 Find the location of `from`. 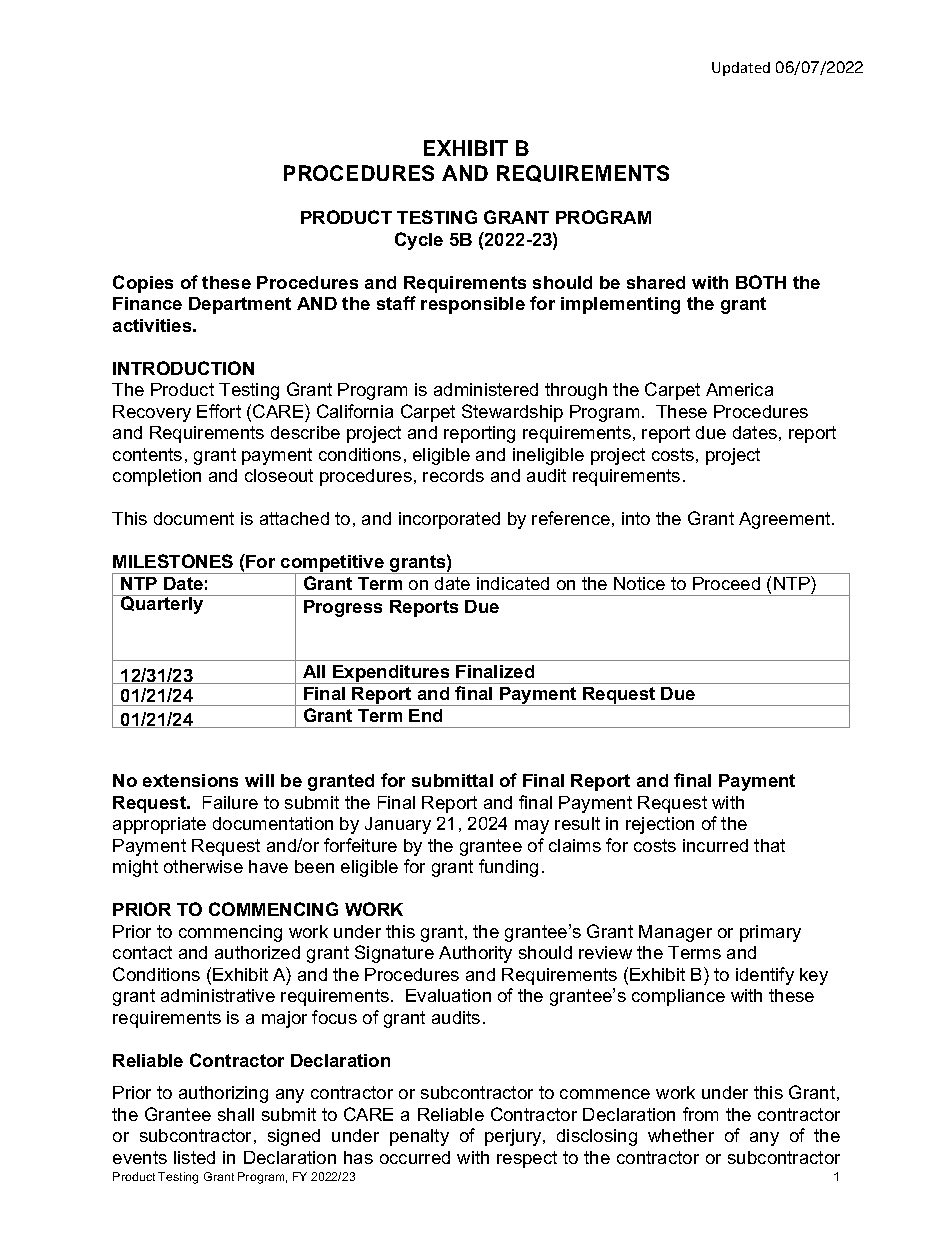

from is located at coordinates (700, 1114).
